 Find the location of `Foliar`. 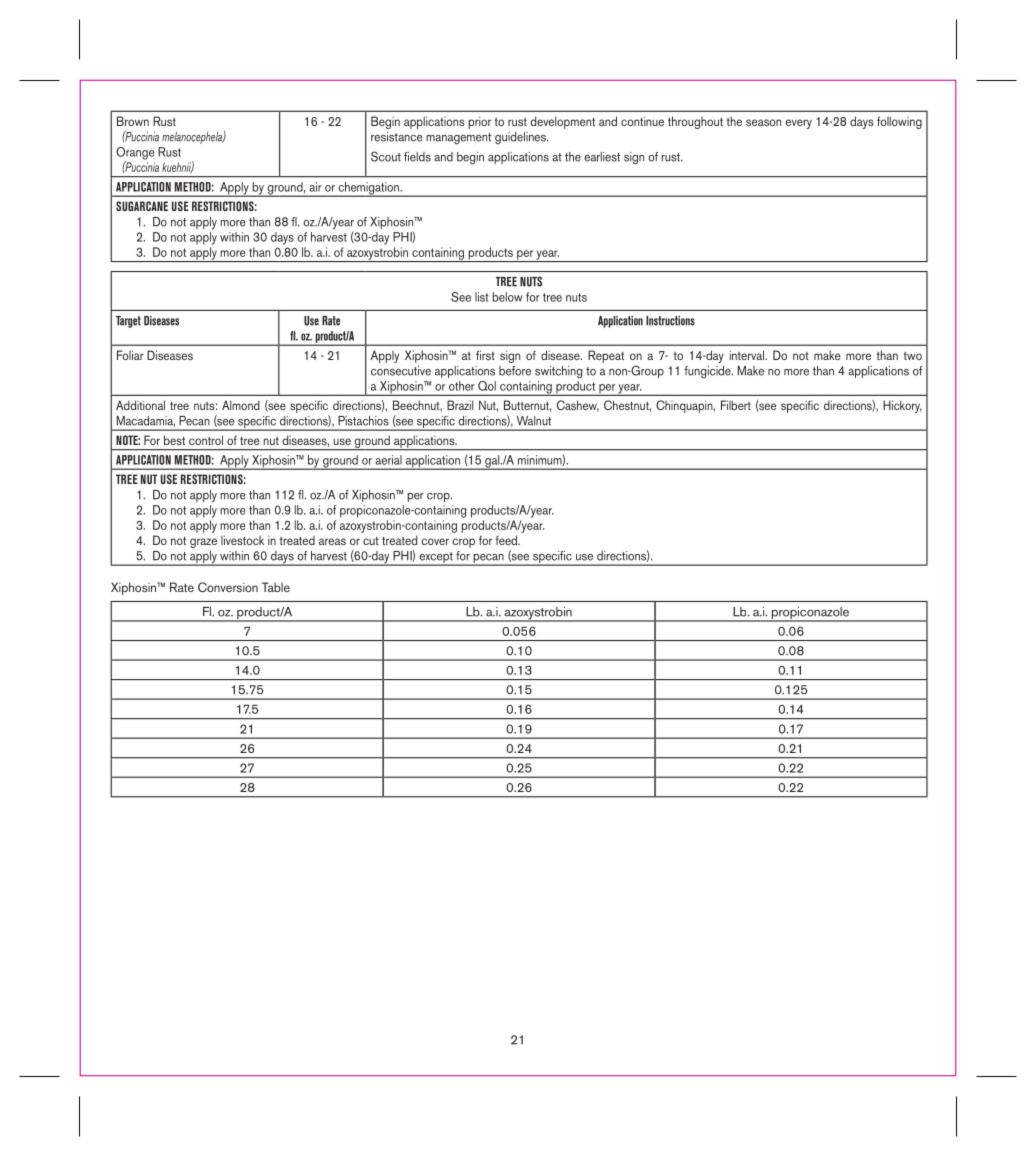

Foliar is located at coordinates (130, 355).
